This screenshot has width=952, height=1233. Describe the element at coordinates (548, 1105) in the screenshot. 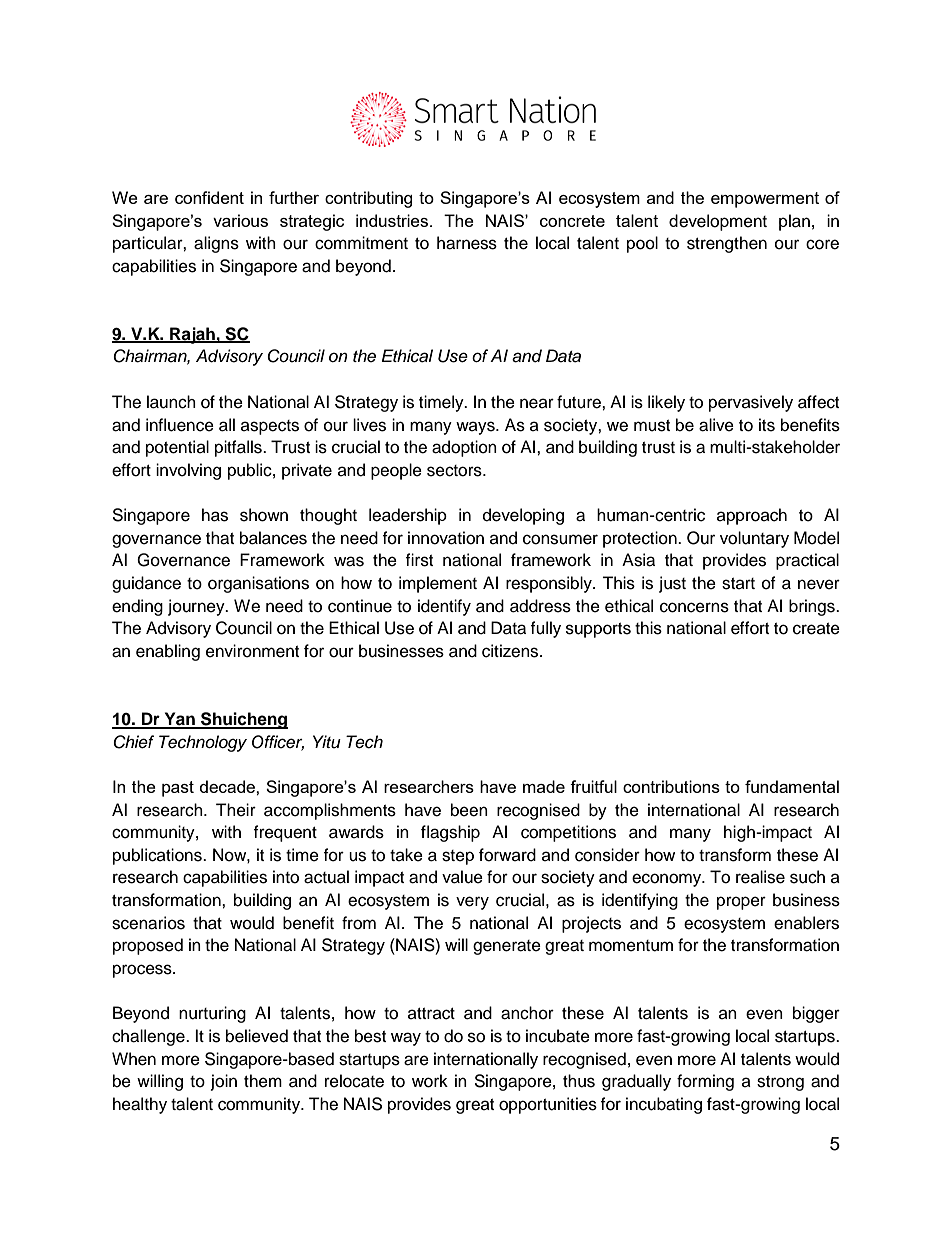

I see `opportunities` at that location.
